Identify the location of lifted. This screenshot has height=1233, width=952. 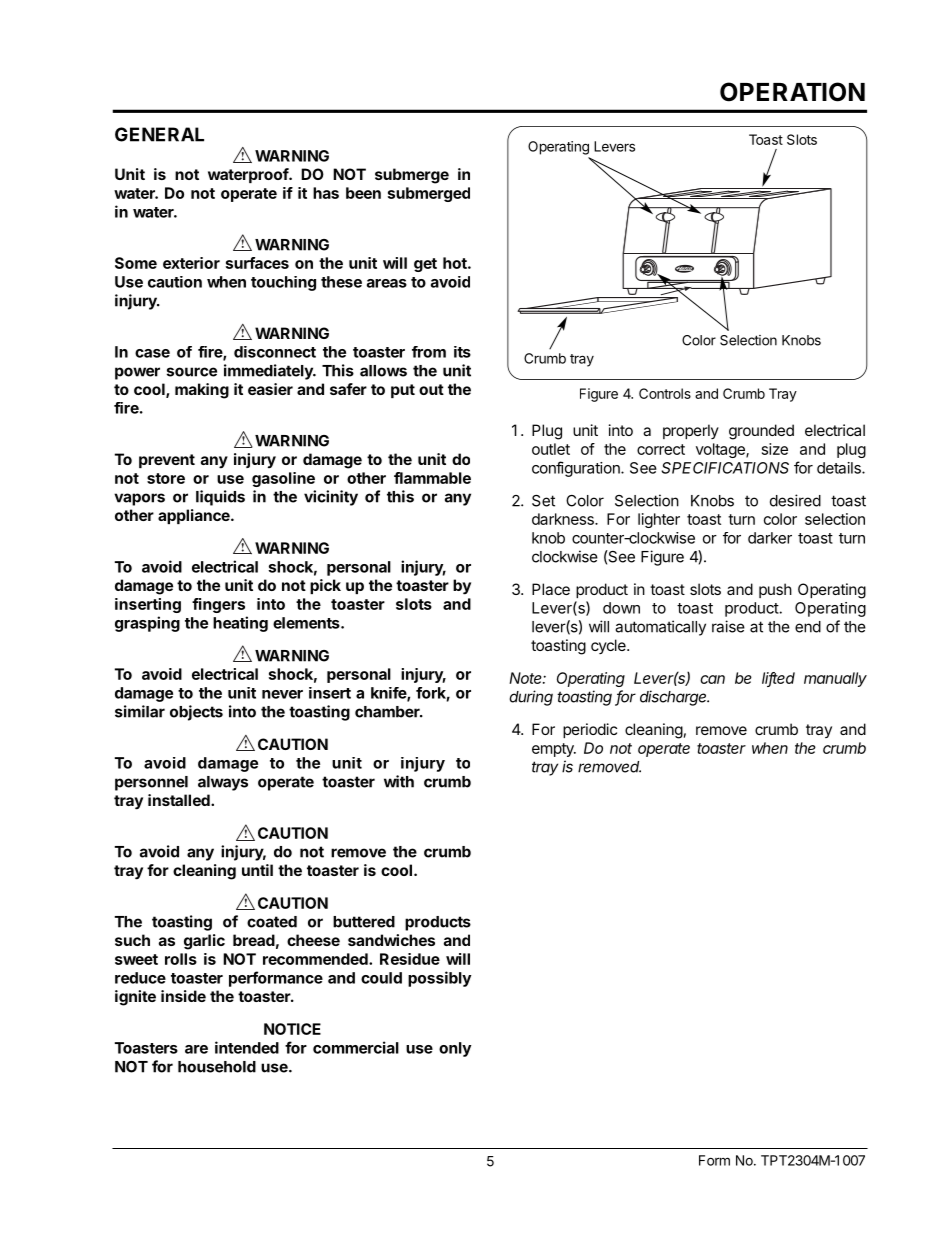
(778, 679).
